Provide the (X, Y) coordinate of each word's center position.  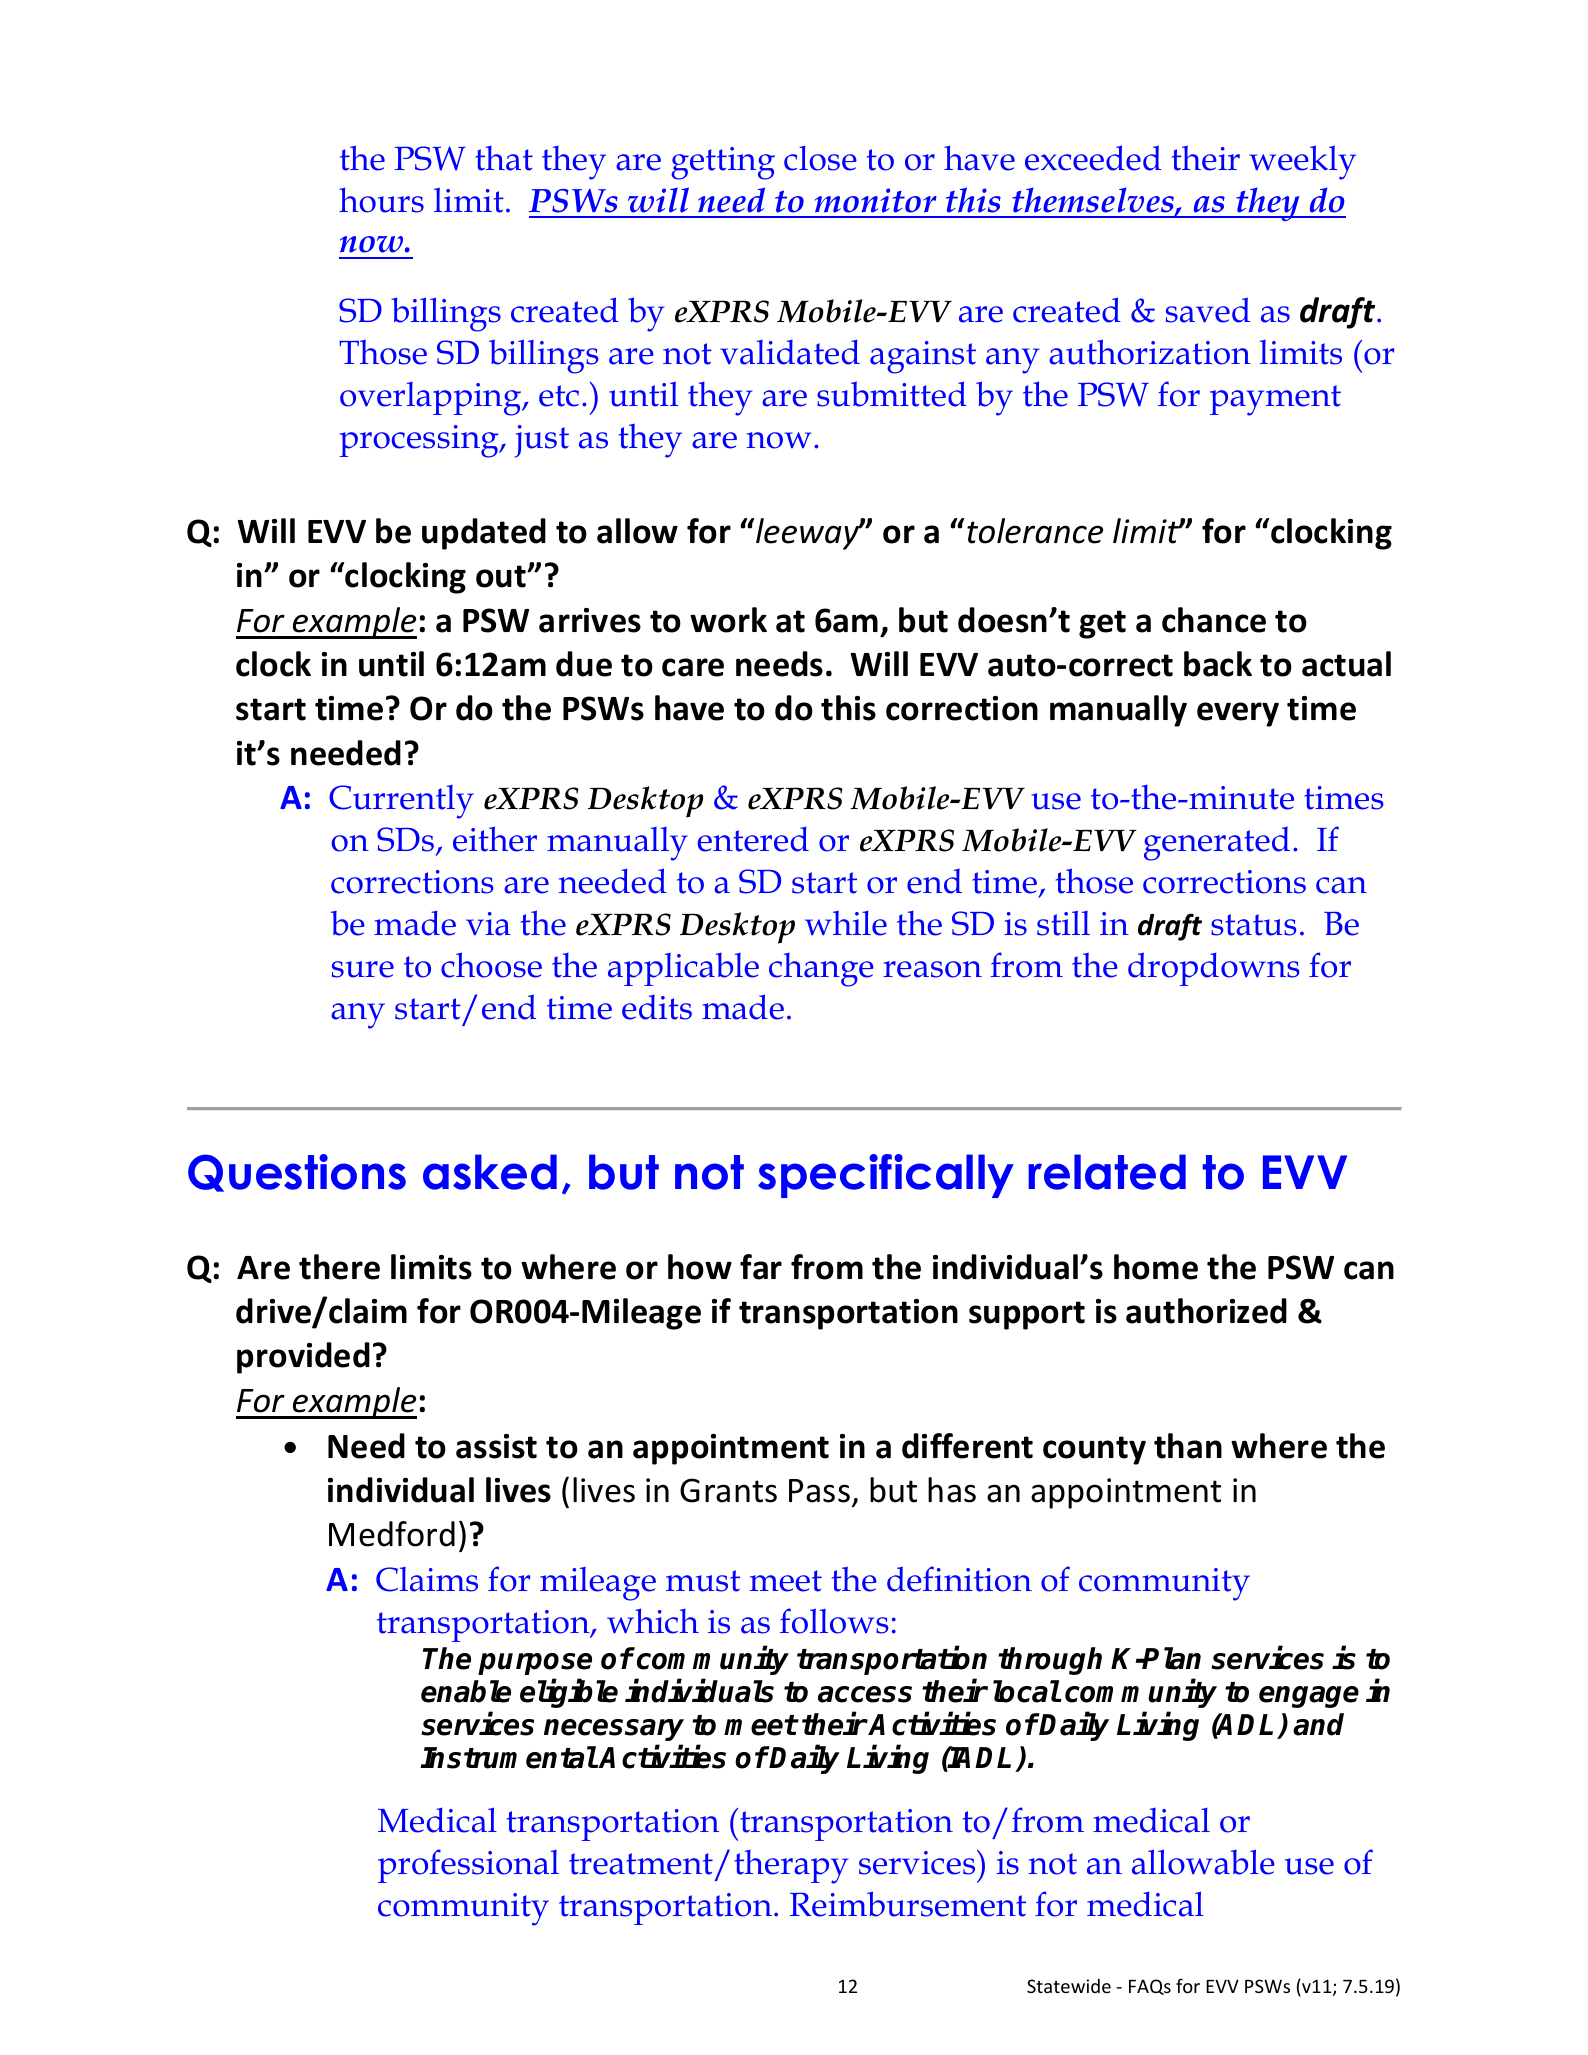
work (728, 620)
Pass (819, 1491)
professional (468, 1866)
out (502, 576)
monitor (876, 200)
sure (363, 969)
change (821, 970)
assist (496, 1446)
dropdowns (1214, 969)
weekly (1302, 162)
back (1218, 664)
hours (381, 200)
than (1188, 1446)
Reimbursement (908, 1904)
